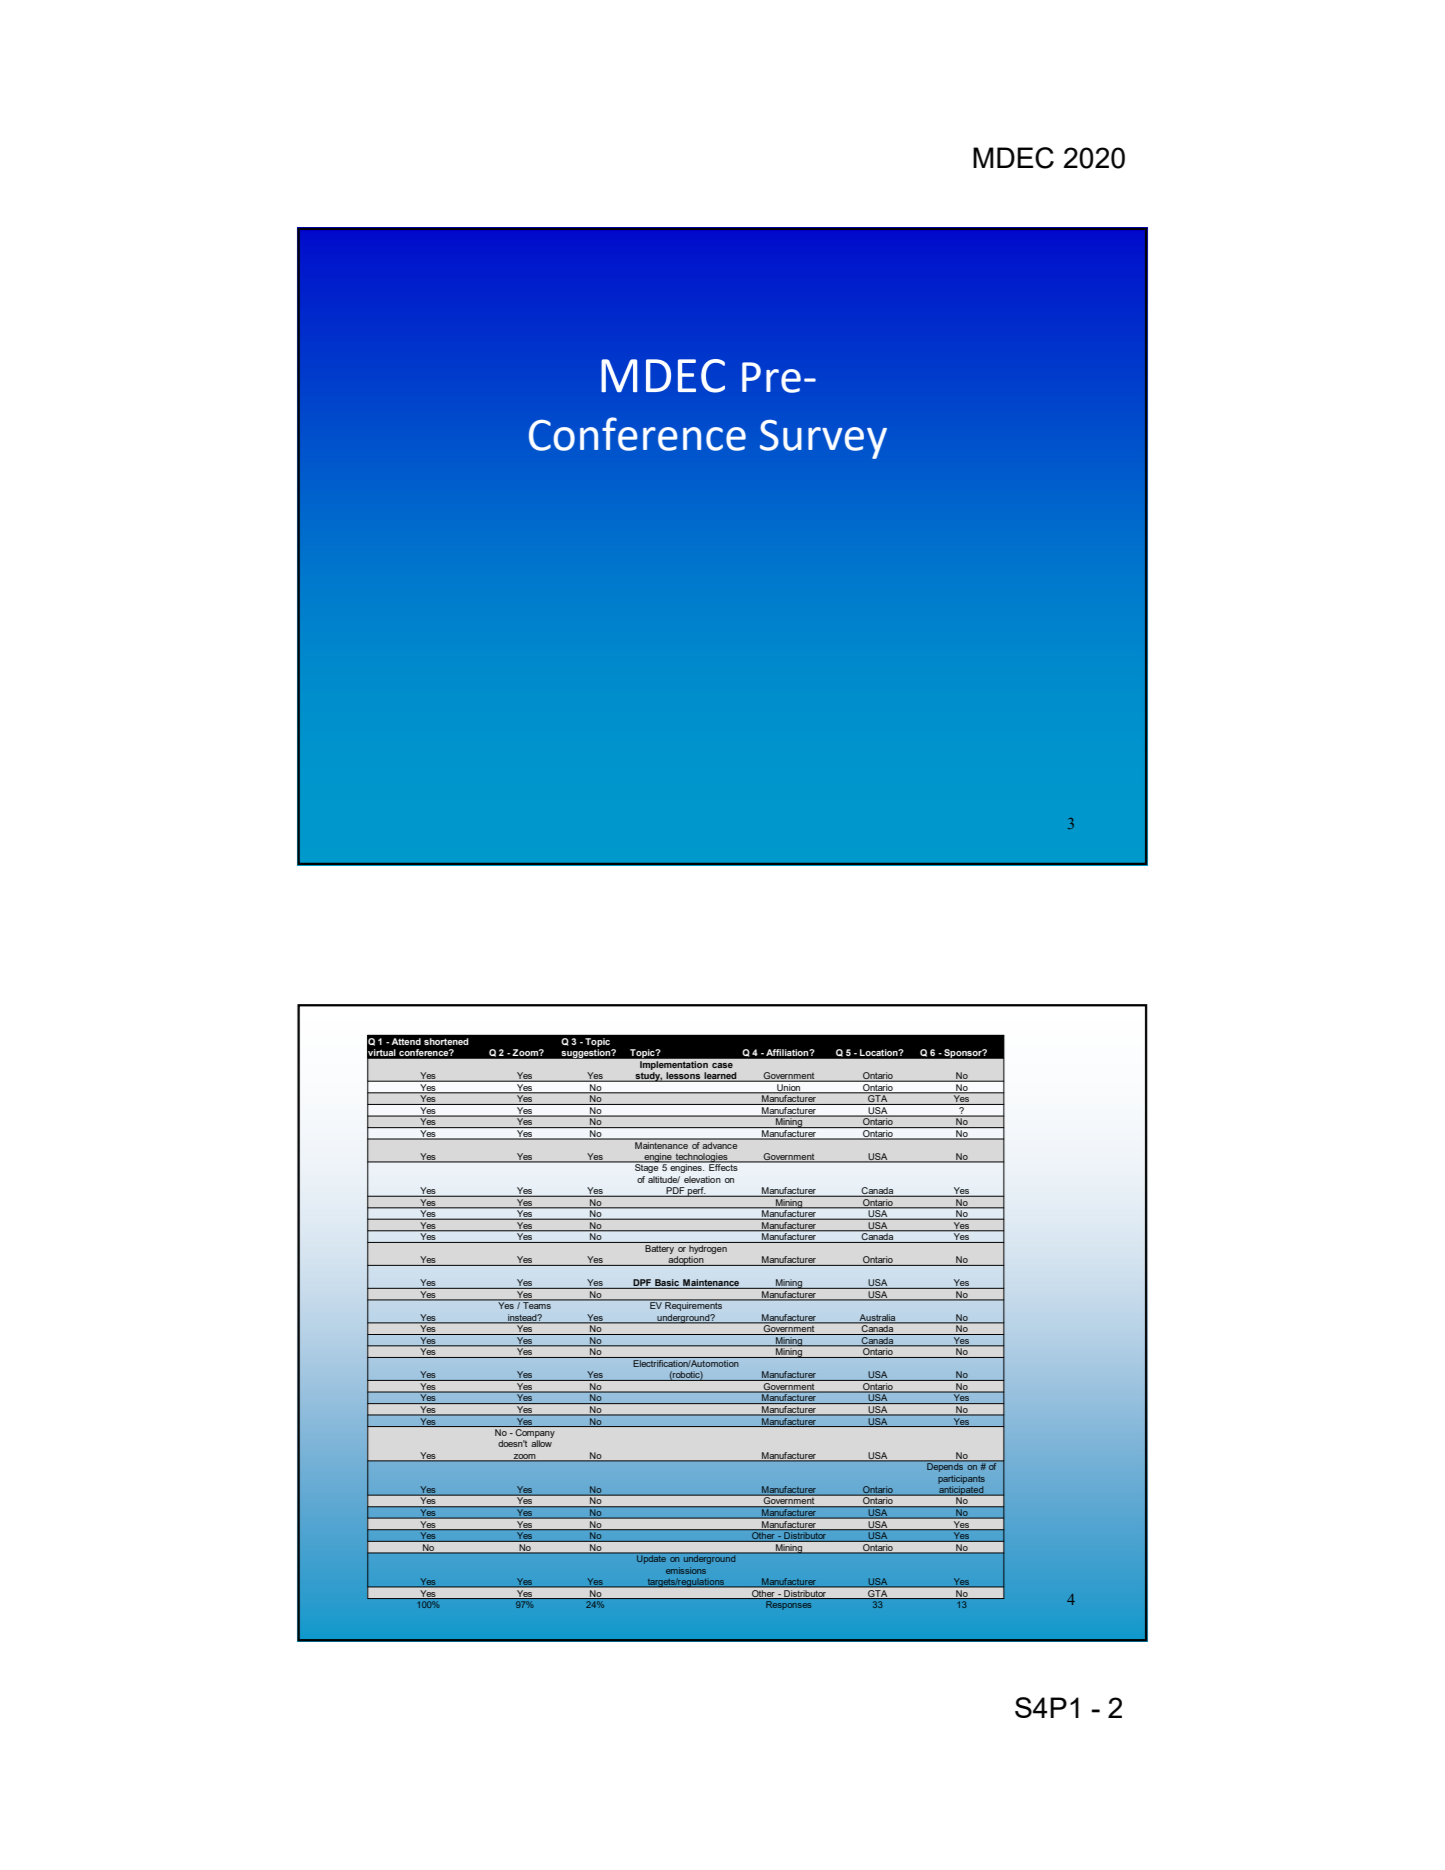 Image resolution: width=1445 pixels, height=1870 pixels. What do you see at coordinates (648, 1077) in the page?
I see `study` at bounding box center [648, 1077].
